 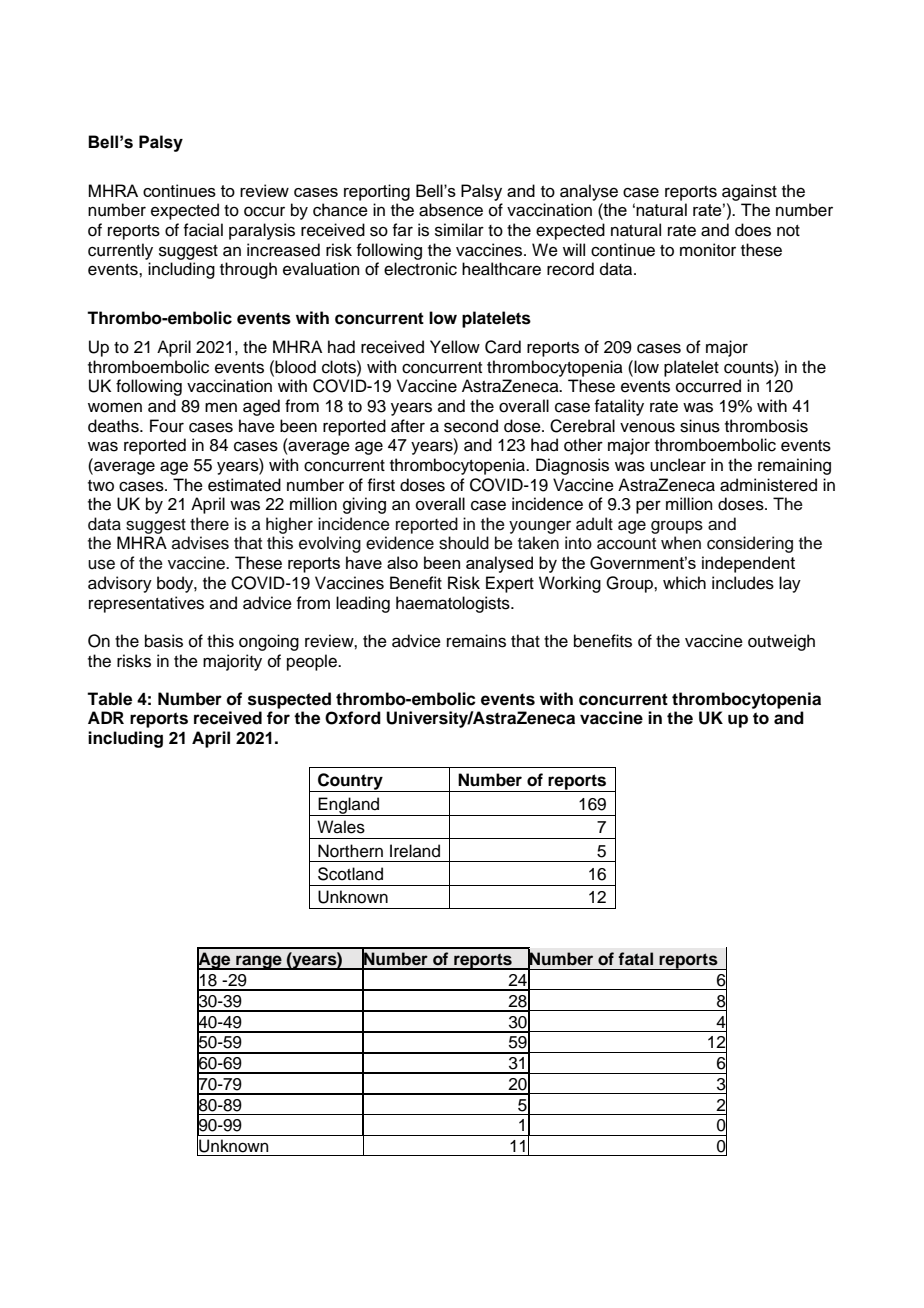 What do you see at coordinates (678, 465) in the document?
I see `unclear` at bounding box center [678, 465].
